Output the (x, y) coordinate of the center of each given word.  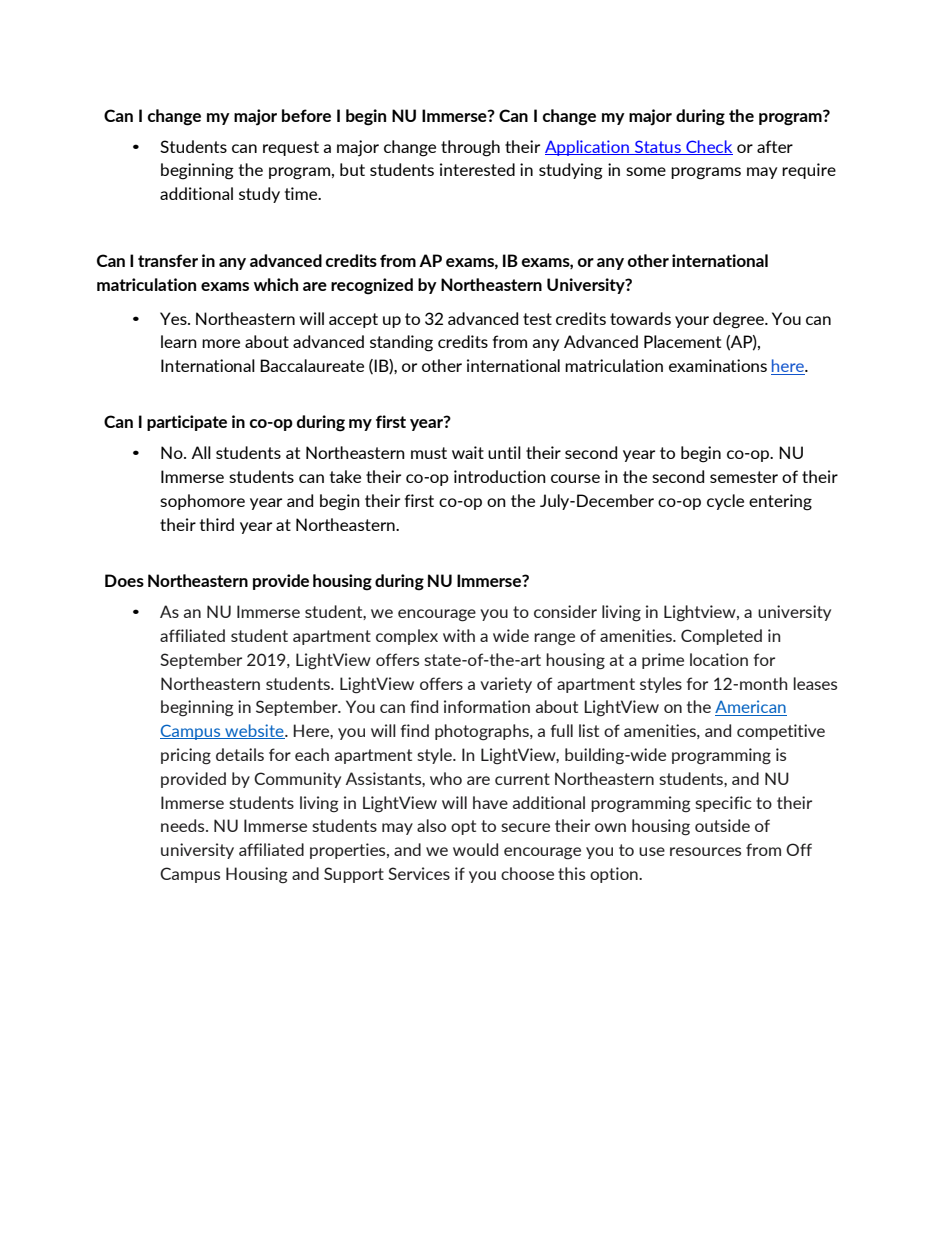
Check (708, 147)
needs (184, 825)
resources (705, 851)
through (470, 148)
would (475, 849)
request (291, 148)
